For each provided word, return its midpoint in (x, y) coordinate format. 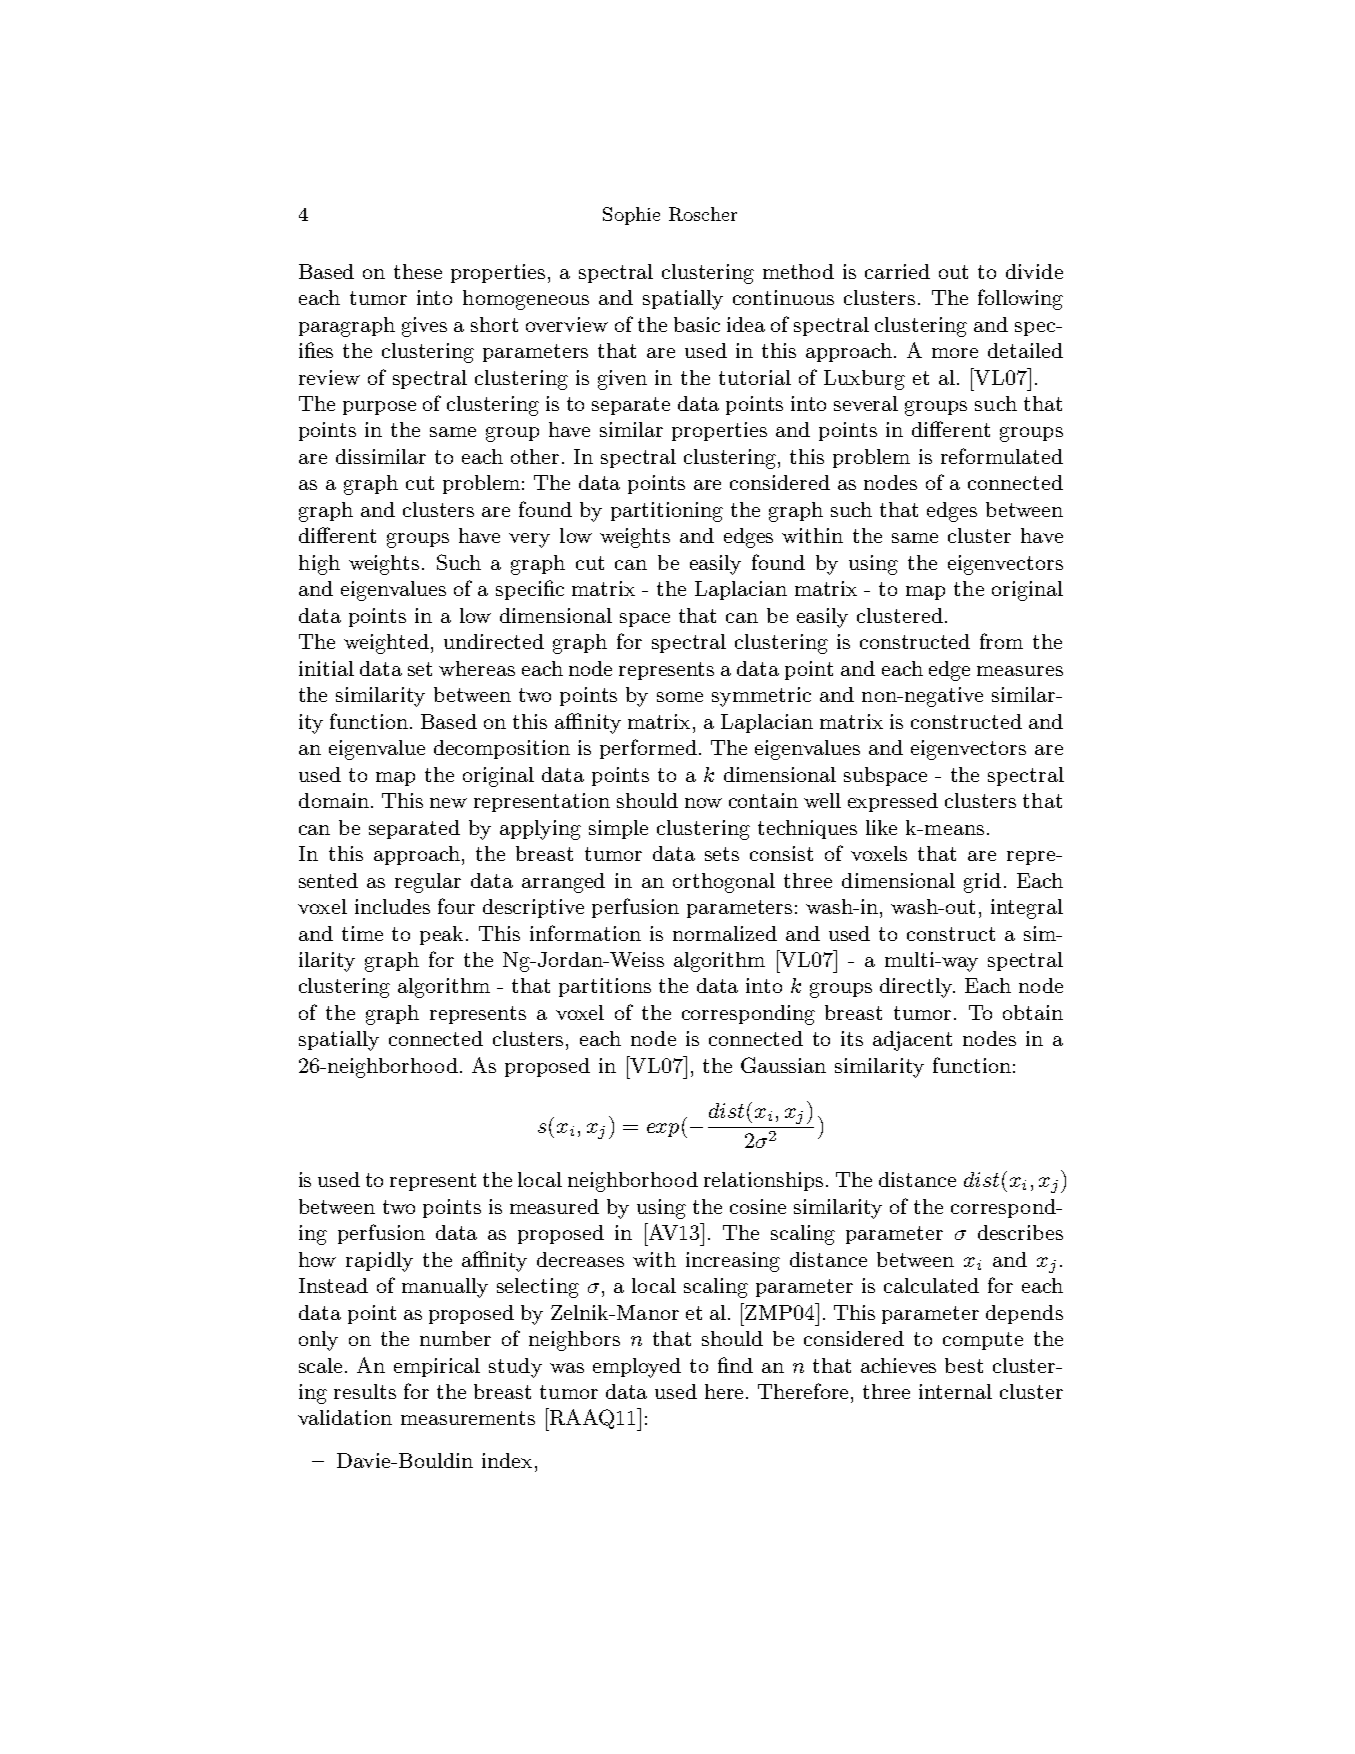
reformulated (1002, 456)
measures (1020, 671)
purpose (379, 408)
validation (345, 1417)
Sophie (631, 216)
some (680, 697)
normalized (725, 933)
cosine (758, 1206)
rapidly (379, 1262)
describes (1020, 1232)
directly (917, 988)
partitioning (667, 512)
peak (443, 935)
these (418, 271)
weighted (386, 644)
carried (897, 271)
